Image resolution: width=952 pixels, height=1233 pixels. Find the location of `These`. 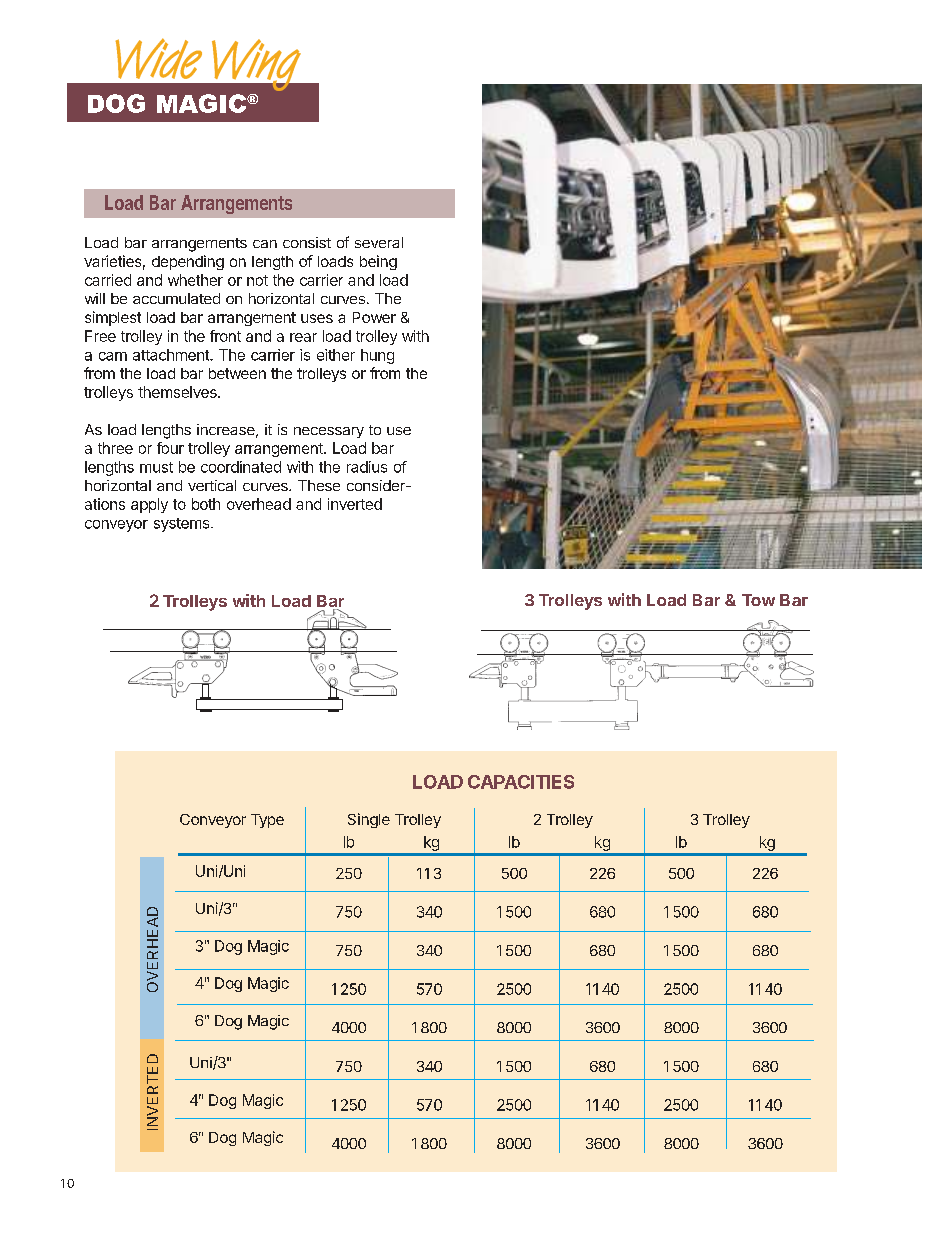

These is located at coordinates (319, 485).
